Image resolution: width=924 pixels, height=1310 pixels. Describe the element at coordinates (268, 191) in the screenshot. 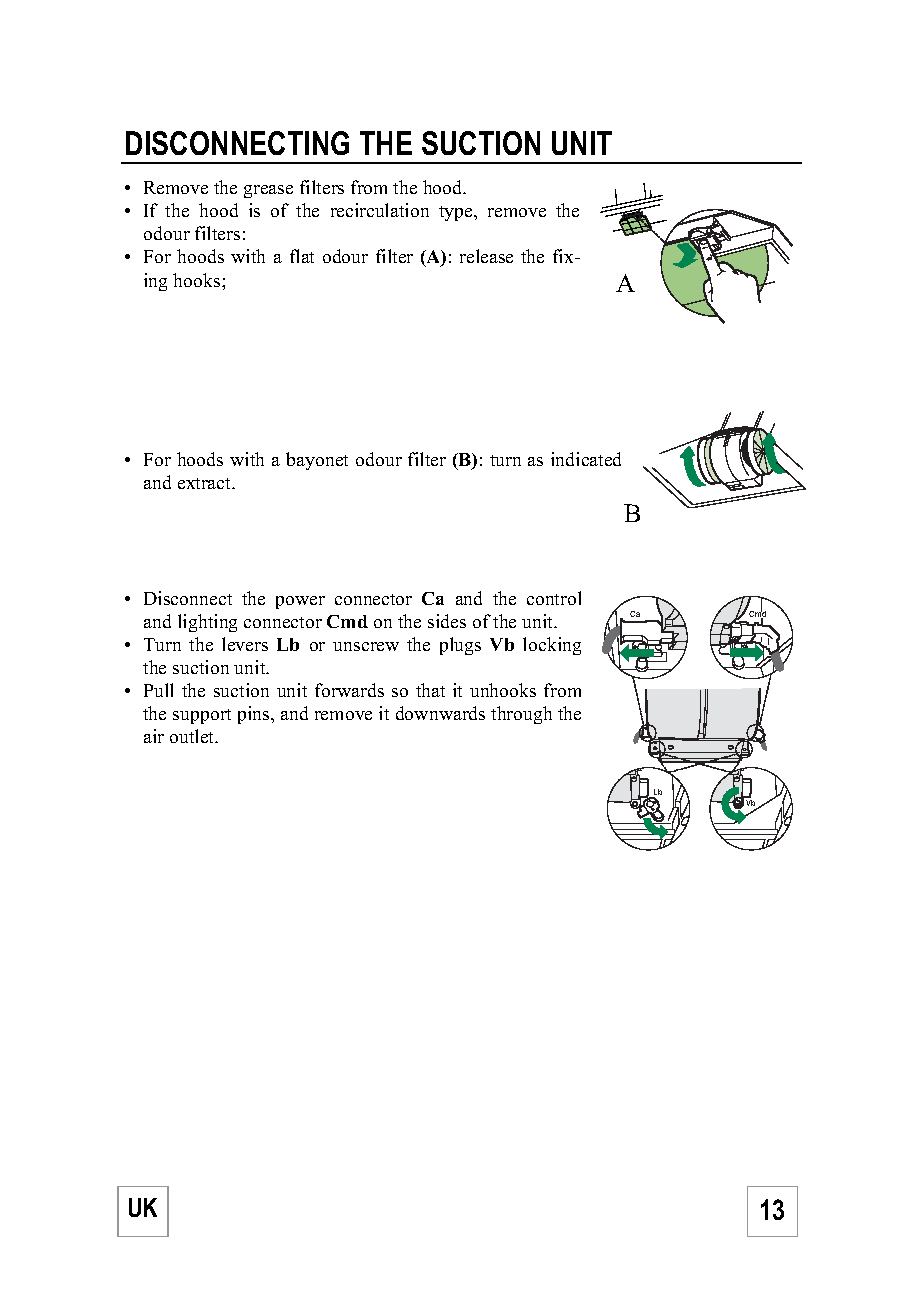

I see `grease` at that location.
